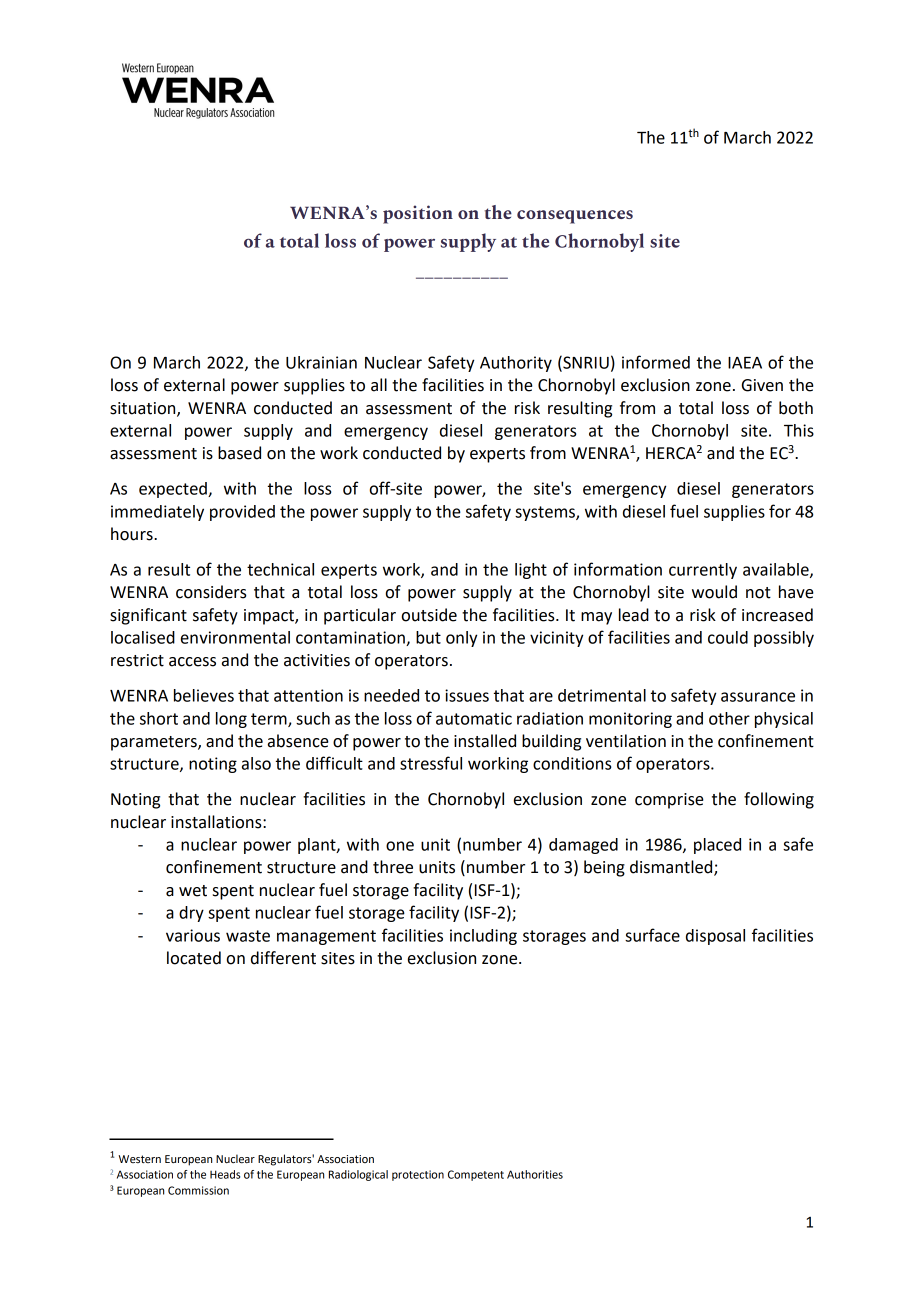 Image resolution: width=924 pixels, height=1308 pixels. What do you see at coordinates (575, 217) in the page?
I see `consequences` at bounding box center [575, 217].
